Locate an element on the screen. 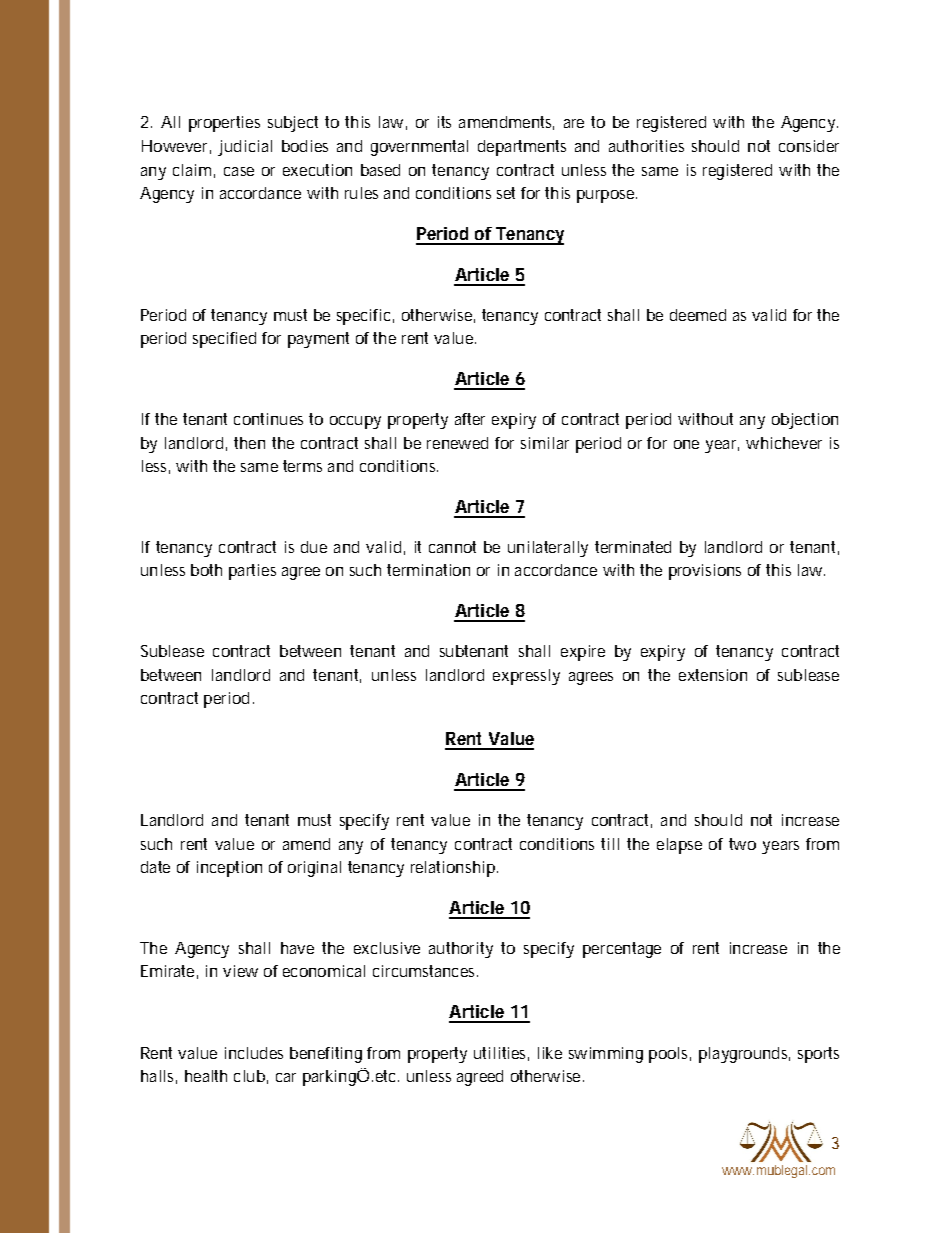  judicial is located at coordinates (245, 148).
